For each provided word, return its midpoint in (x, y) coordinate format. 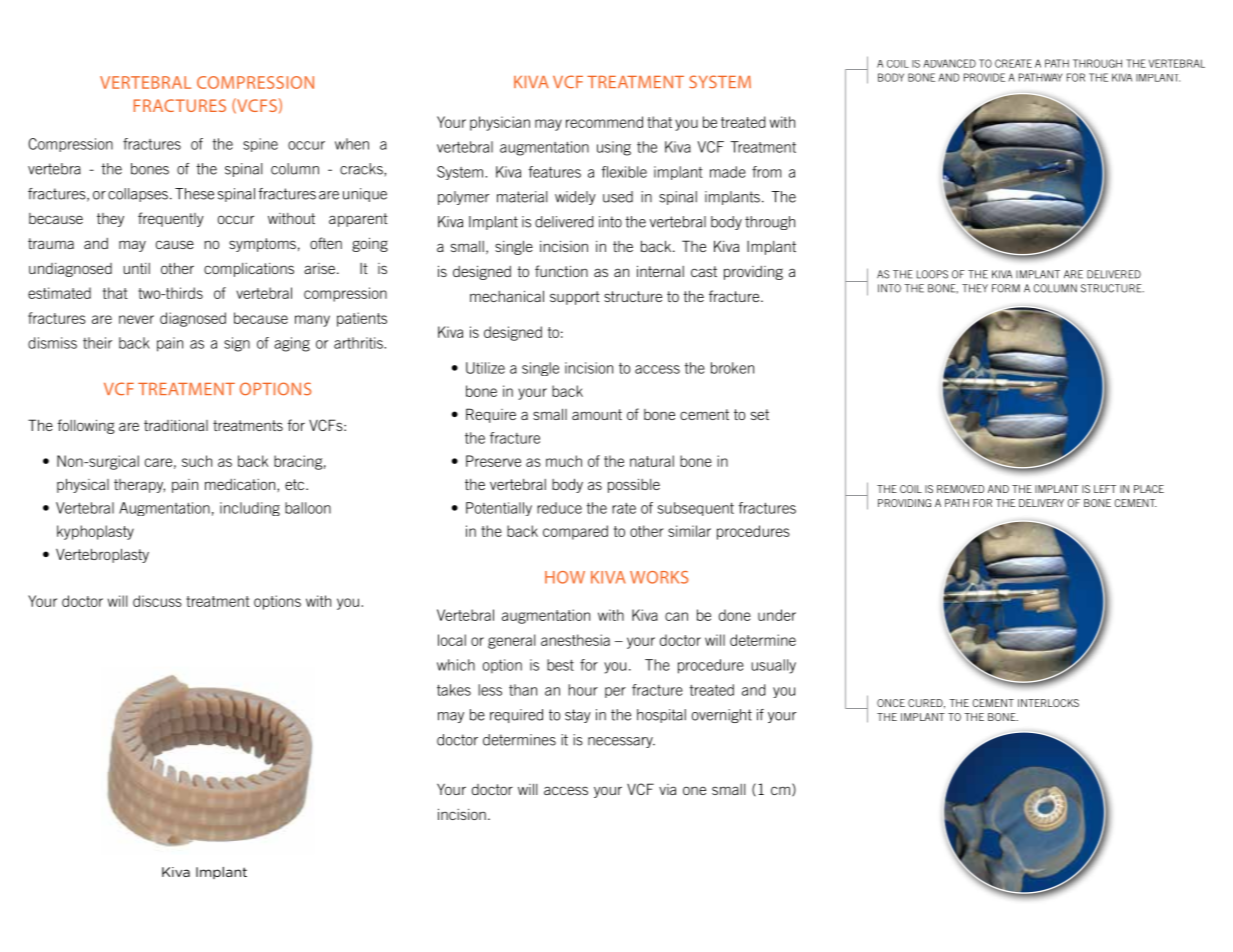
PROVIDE (984, 77)
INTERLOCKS (1048, 703)
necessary (621, 742)
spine (260, 145)
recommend (604, 122)
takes (454, 690)
